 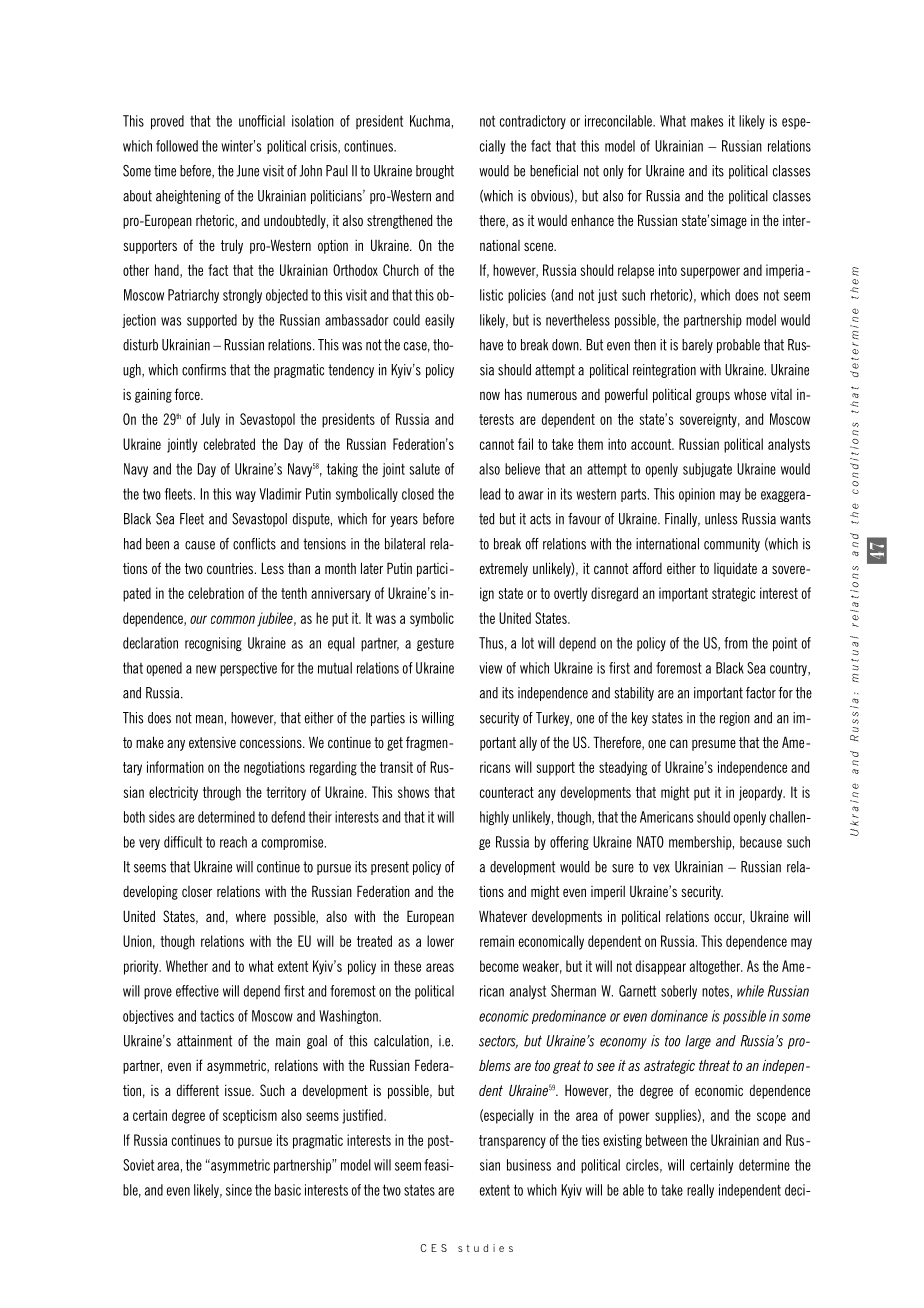 What do you see at coordinates (490, 668) in the image?
I see `view` at bounding box center [490, 668].
